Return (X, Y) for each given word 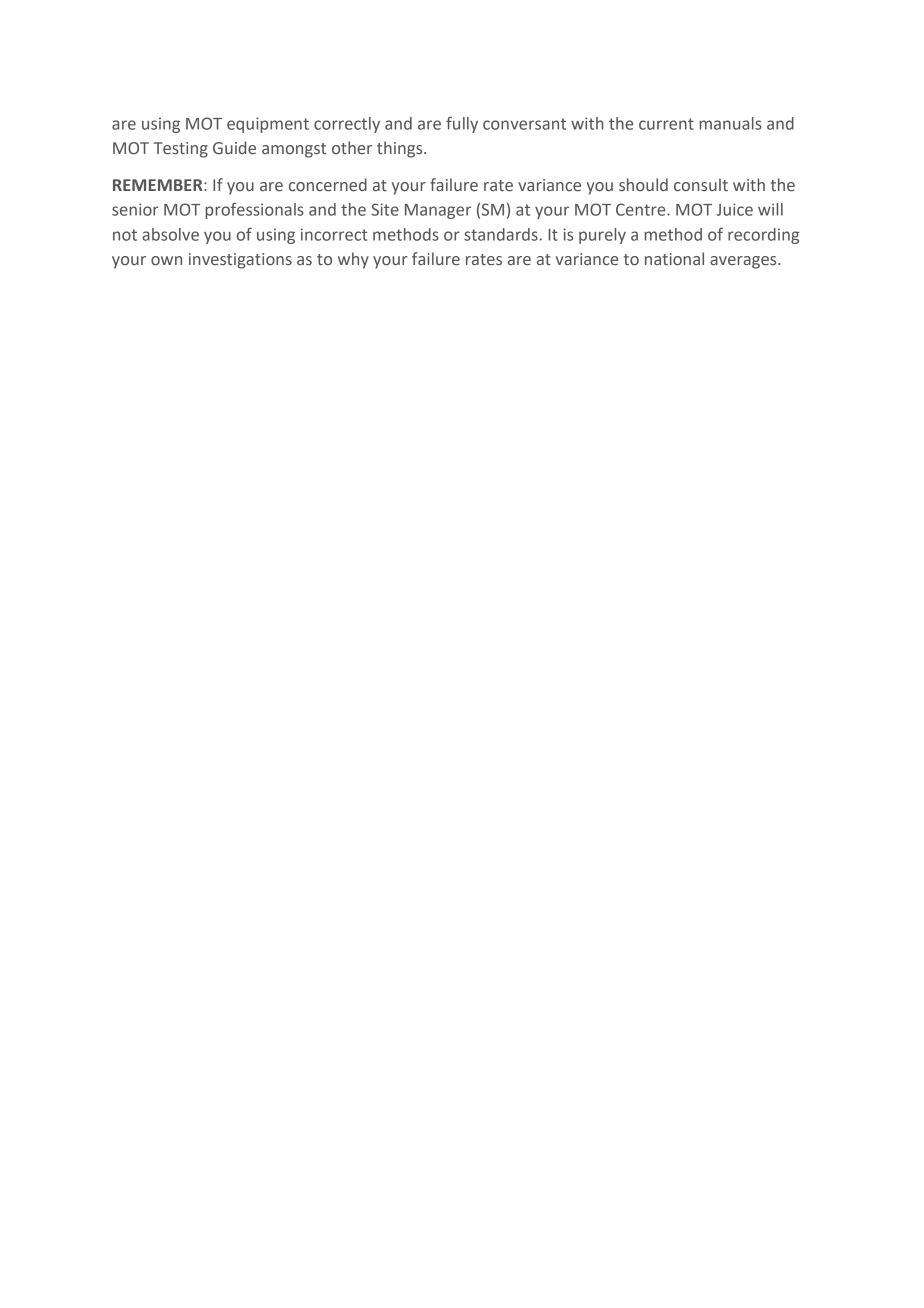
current (666, 124)
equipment (268, 125)
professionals (254, 210)
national (674, 259)
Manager (438, 211)
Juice (734, 209)
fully (462, 124)
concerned (328, 185)
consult (701, 184)
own (166, 261)
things (401, 149)
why (353, 260)
